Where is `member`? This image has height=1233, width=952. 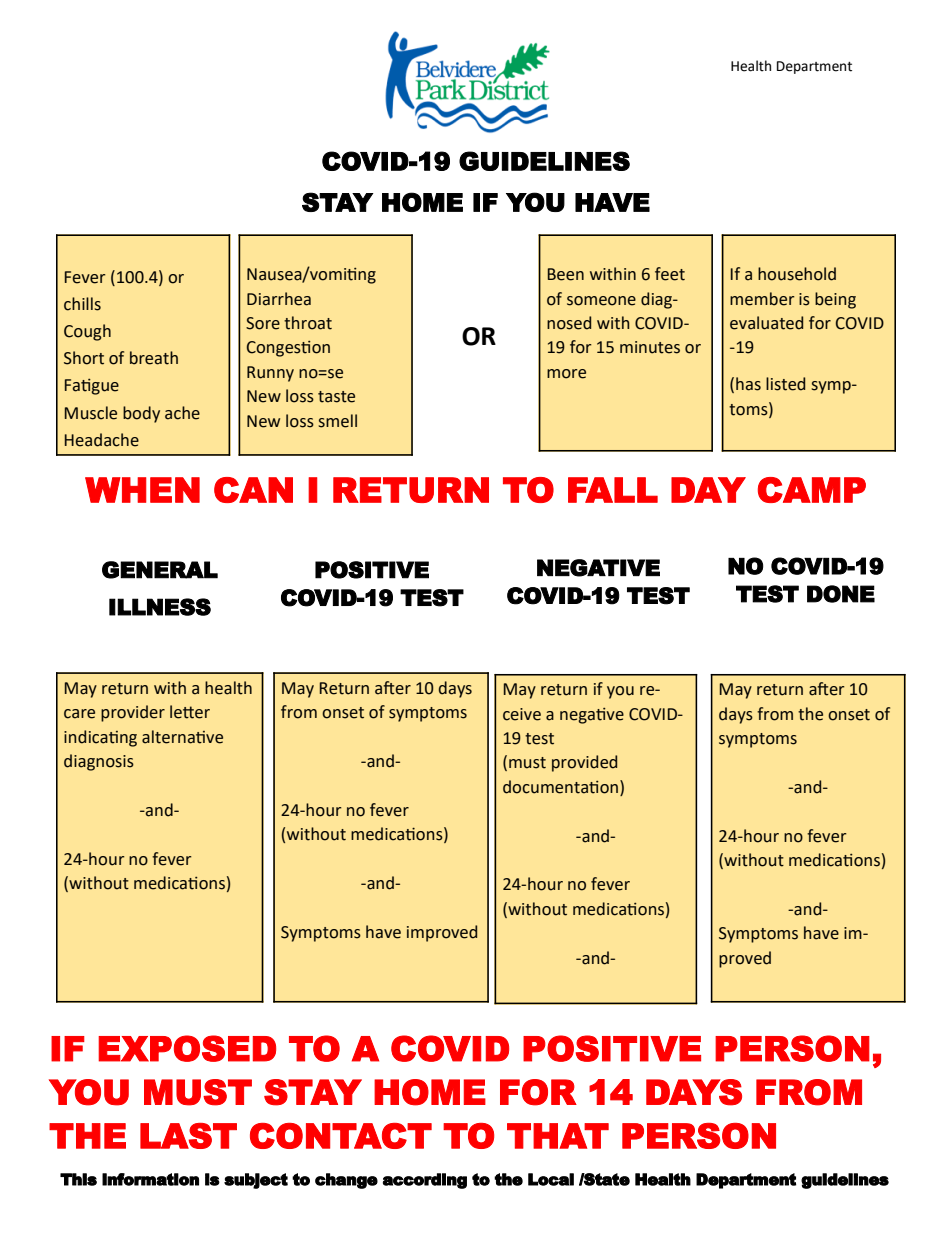 member is located at coordinates (762, 299).
